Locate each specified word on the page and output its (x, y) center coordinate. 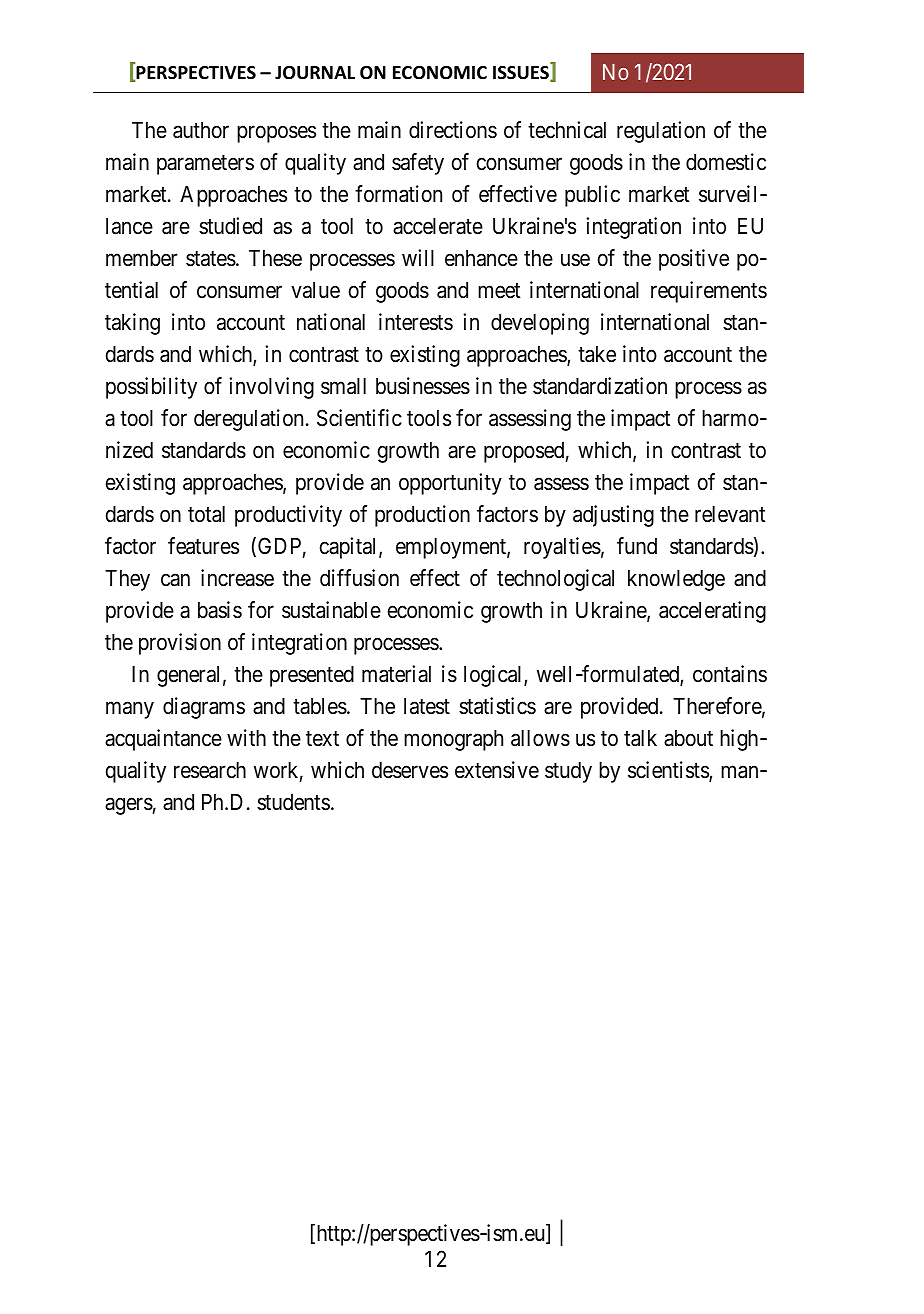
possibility (151, 388)
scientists (669, 771)
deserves (410, 770)
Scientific (359, 418)
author (201, 130)
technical (567, 130)
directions (453, 130)
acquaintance (163, 740)
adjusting (613, 516)
